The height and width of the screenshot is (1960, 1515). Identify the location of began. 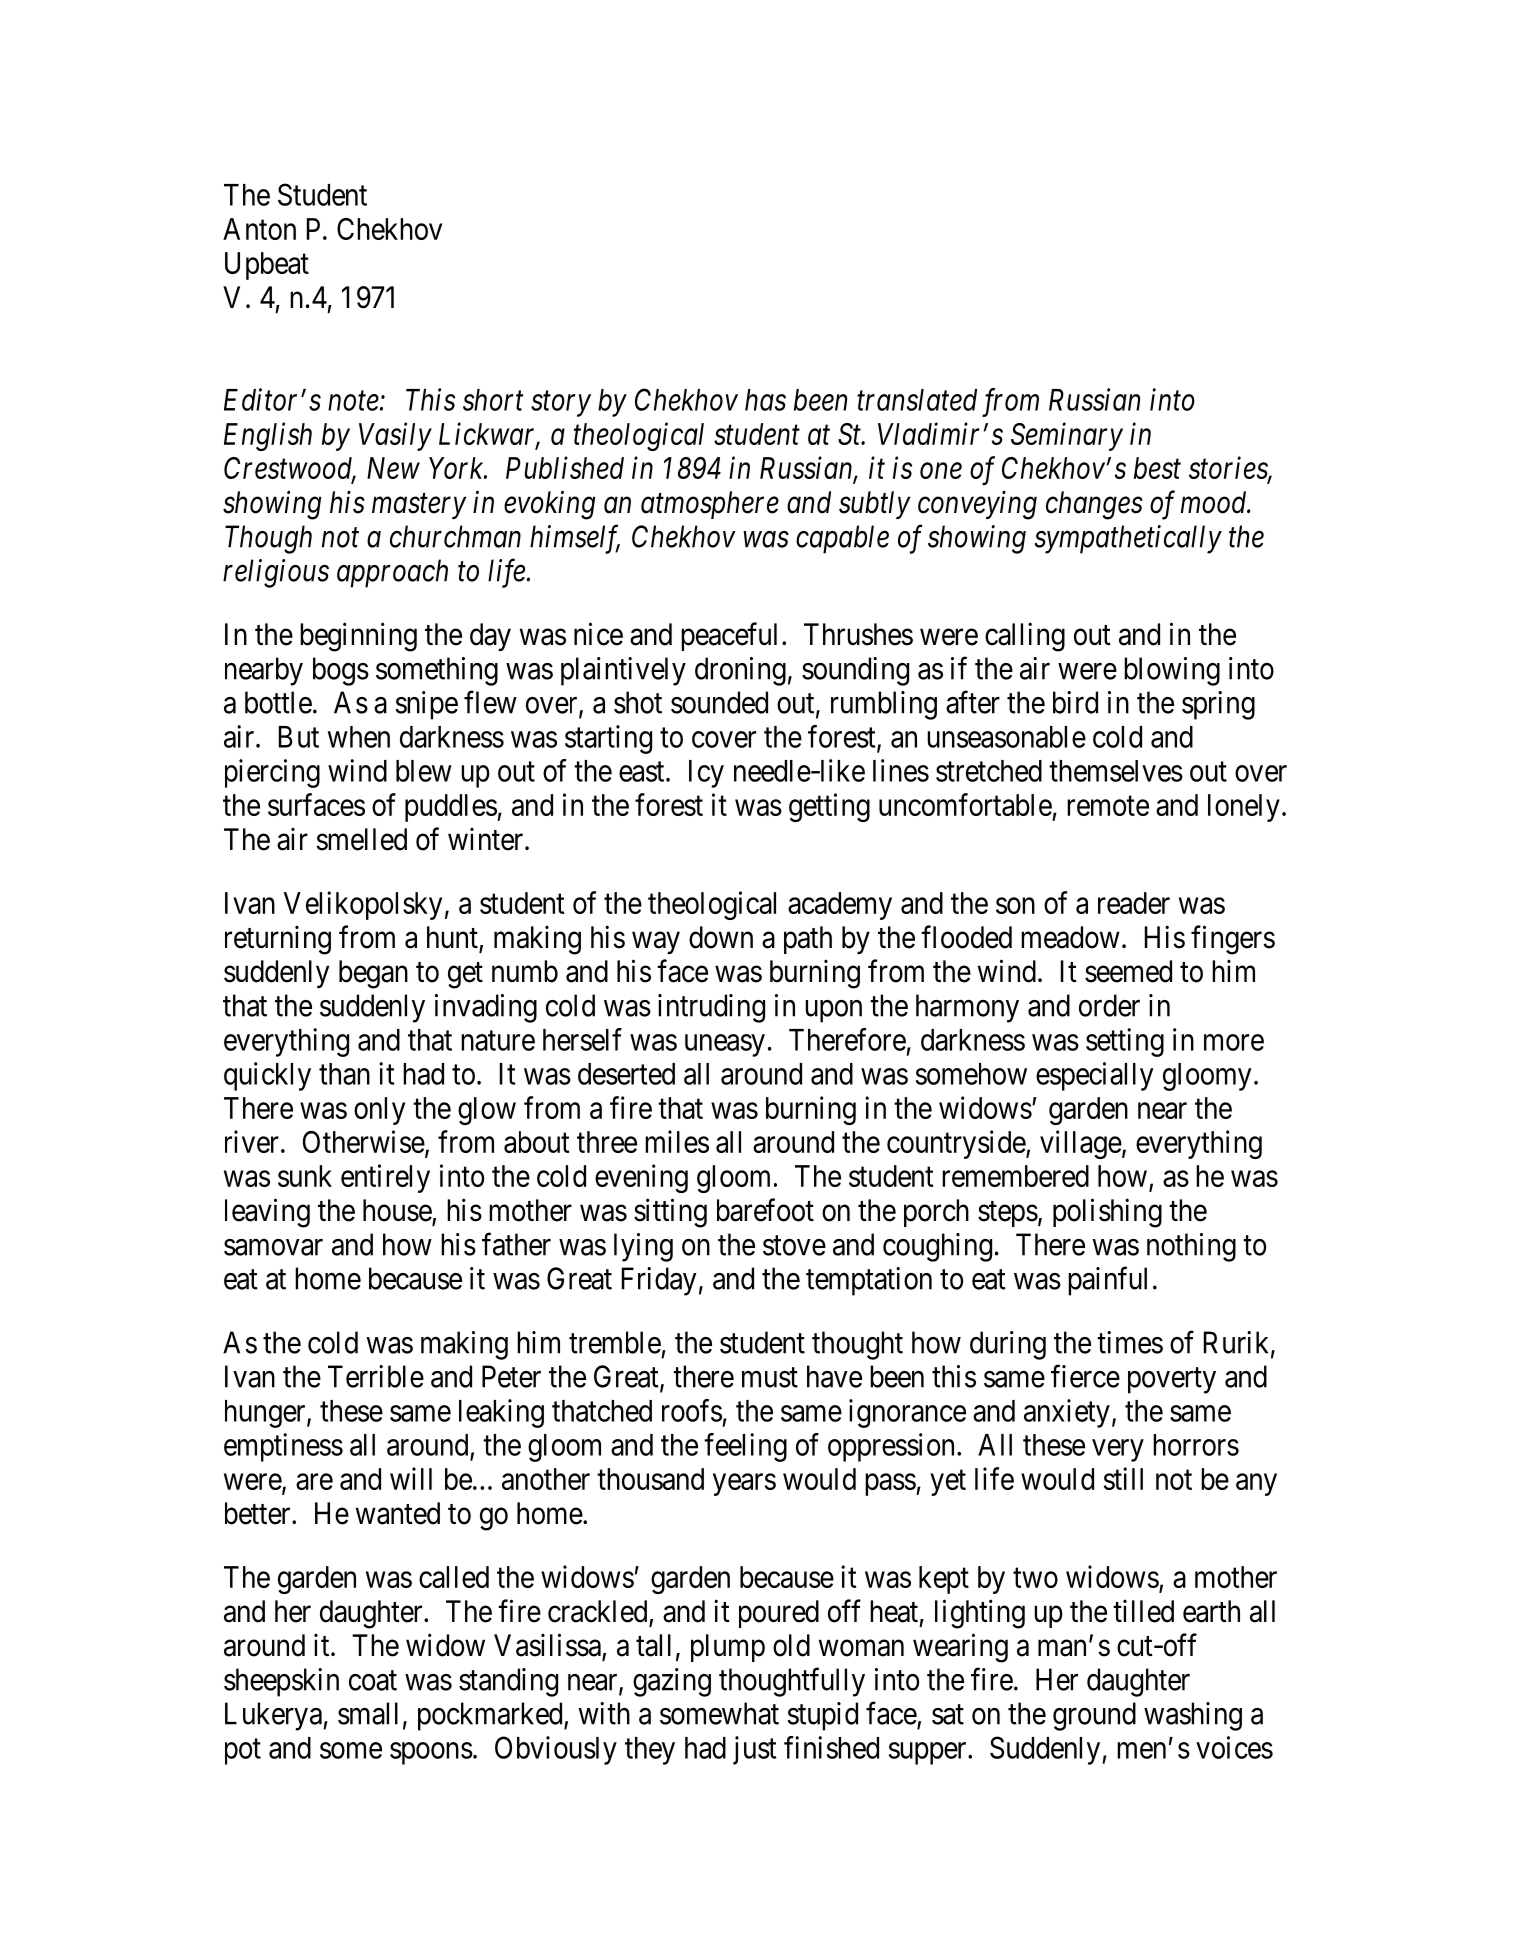
(373, 974).
